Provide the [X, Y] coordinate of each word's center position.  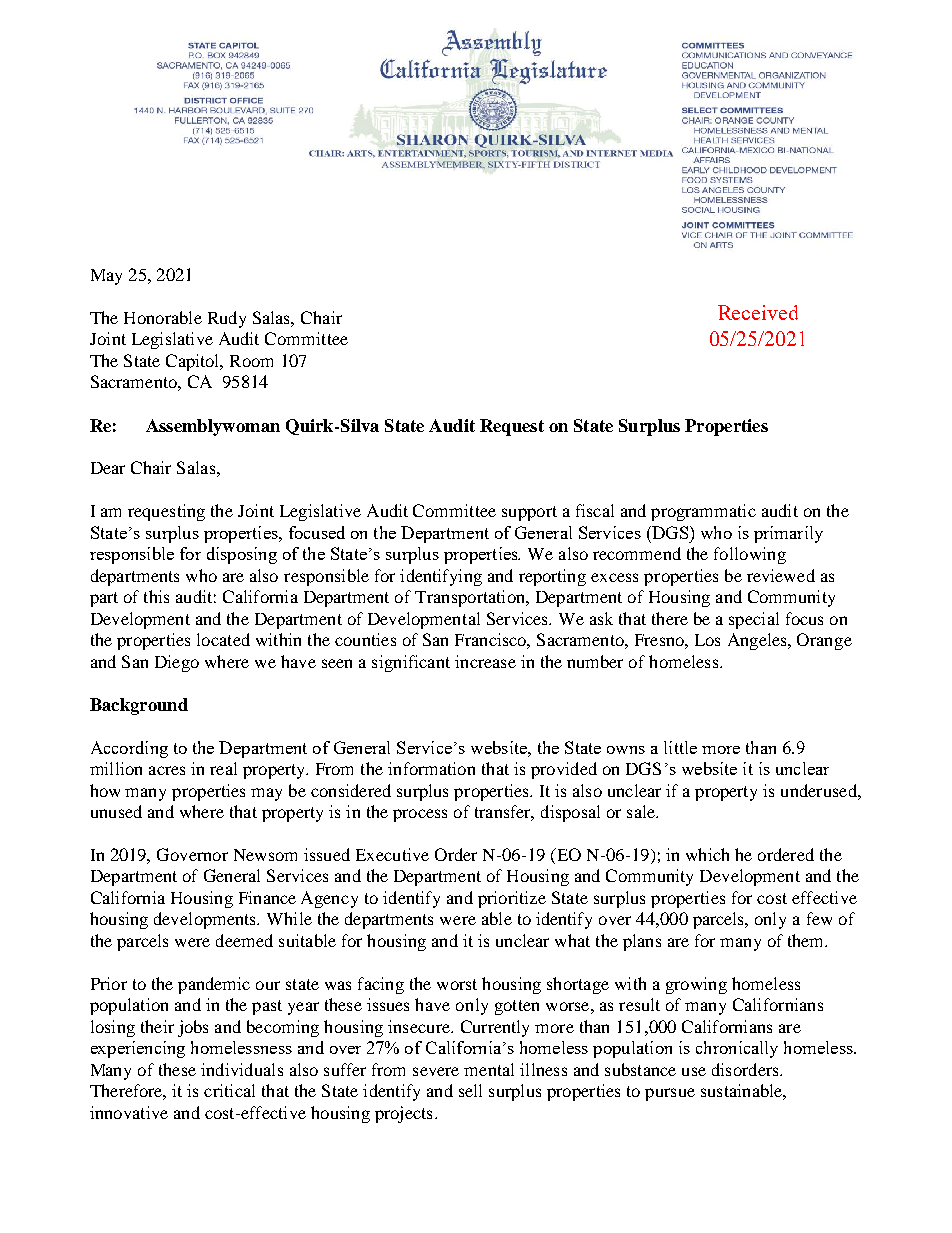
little [680, 747]
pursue [670, 1094]
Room [251, 361]
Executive [392, 854]
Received [758, 312]
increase [485, 661]
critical [229, 1090]
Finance [267, 897]
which [707, 854]
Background [139, 706]
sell [470, 1090]
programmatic [703, 512]
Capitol [194, 362]
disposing [242, 555]
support [529, 513]
